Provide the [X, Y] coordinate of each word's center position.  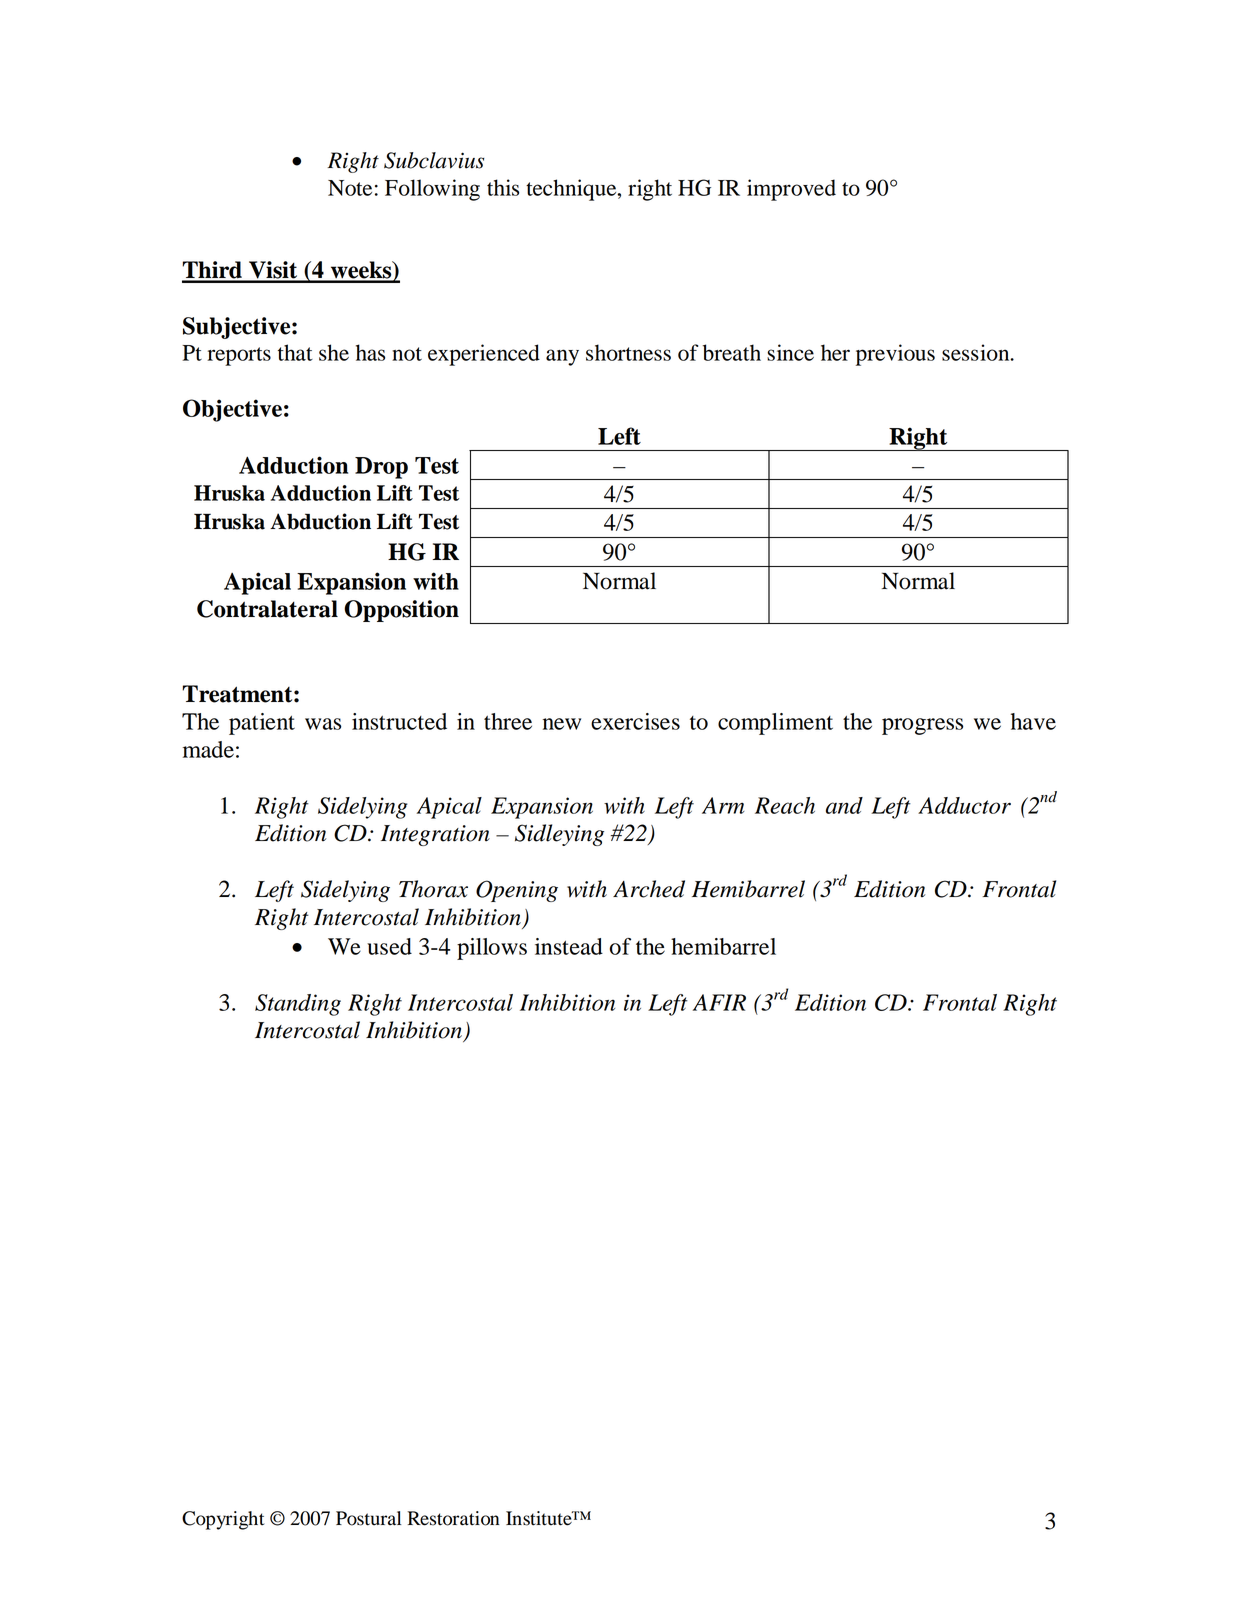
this [503, 187]
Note [350, 188]
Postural [368, 1518]
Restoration [453, 1518]
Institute [540, 1518]
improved [791, 190]
